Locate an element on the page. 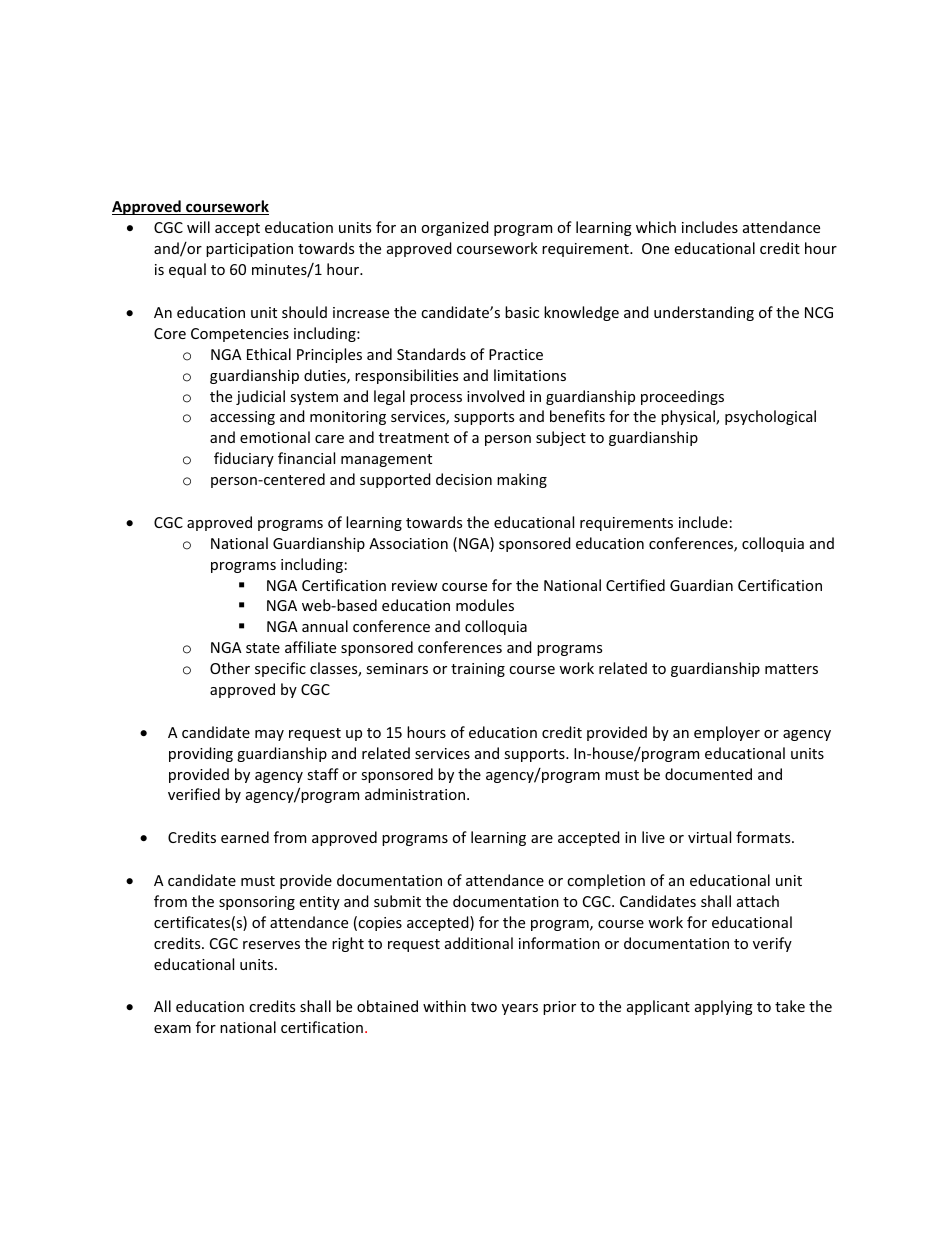  participation is located at coordinates (249, 250).
